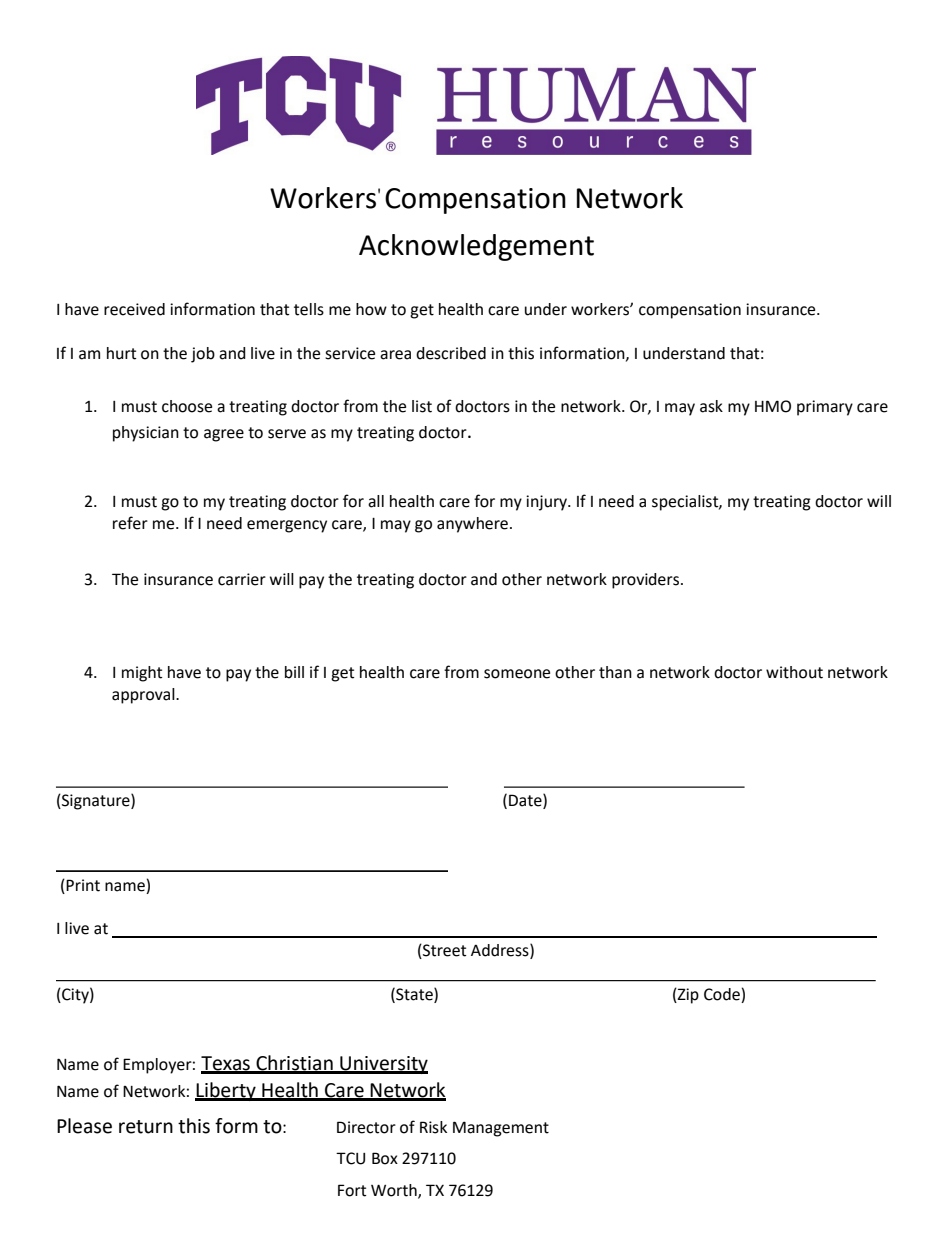  I want to click on than, so click(615, 672).
